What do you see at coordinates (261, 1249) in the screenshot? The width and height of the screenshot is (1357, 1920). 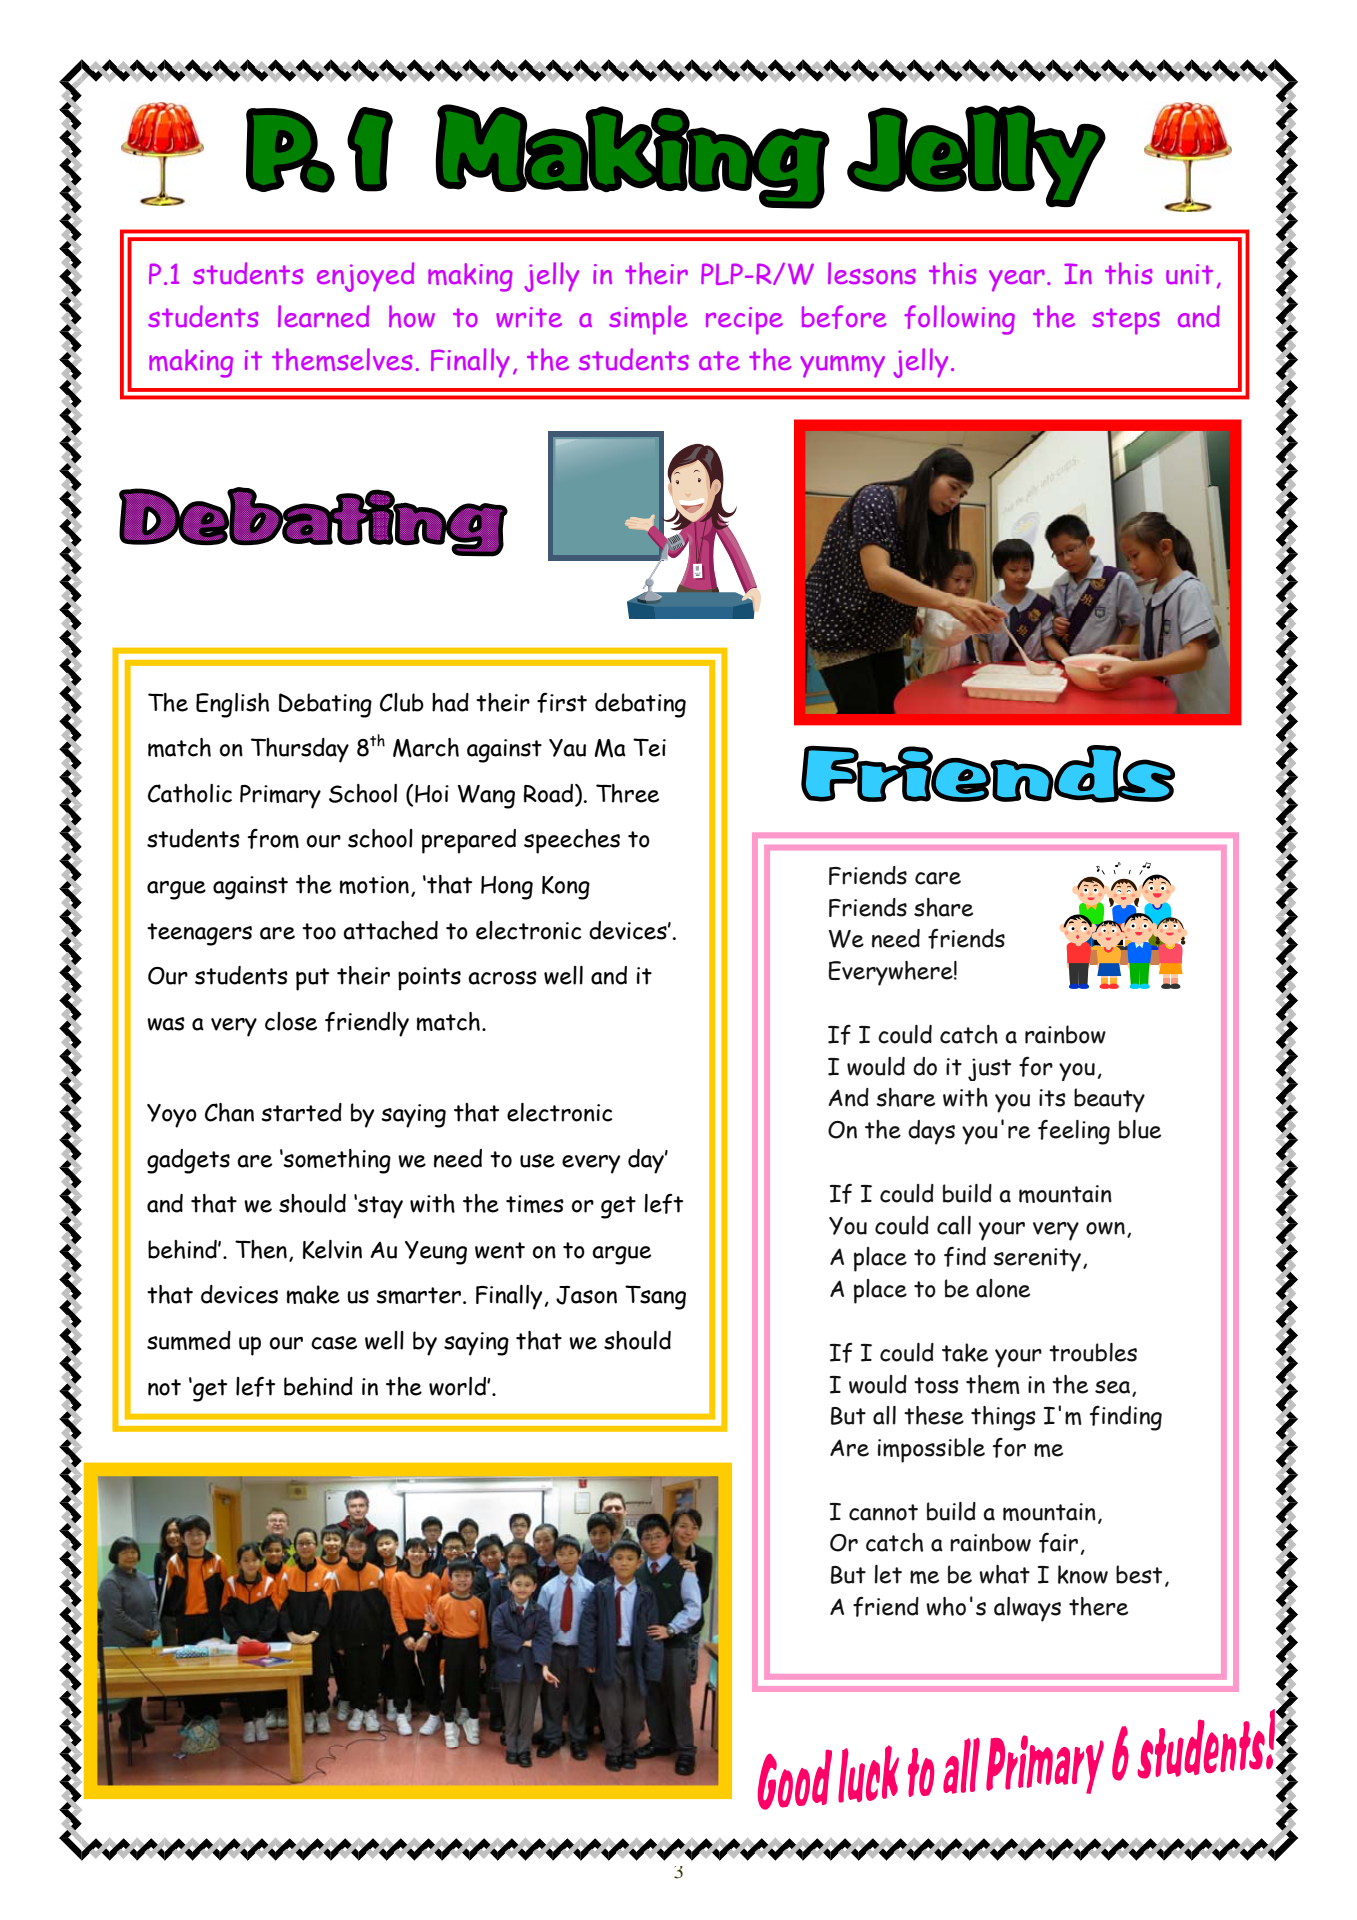 I see `Then` at bounding box center [261, 1249].
